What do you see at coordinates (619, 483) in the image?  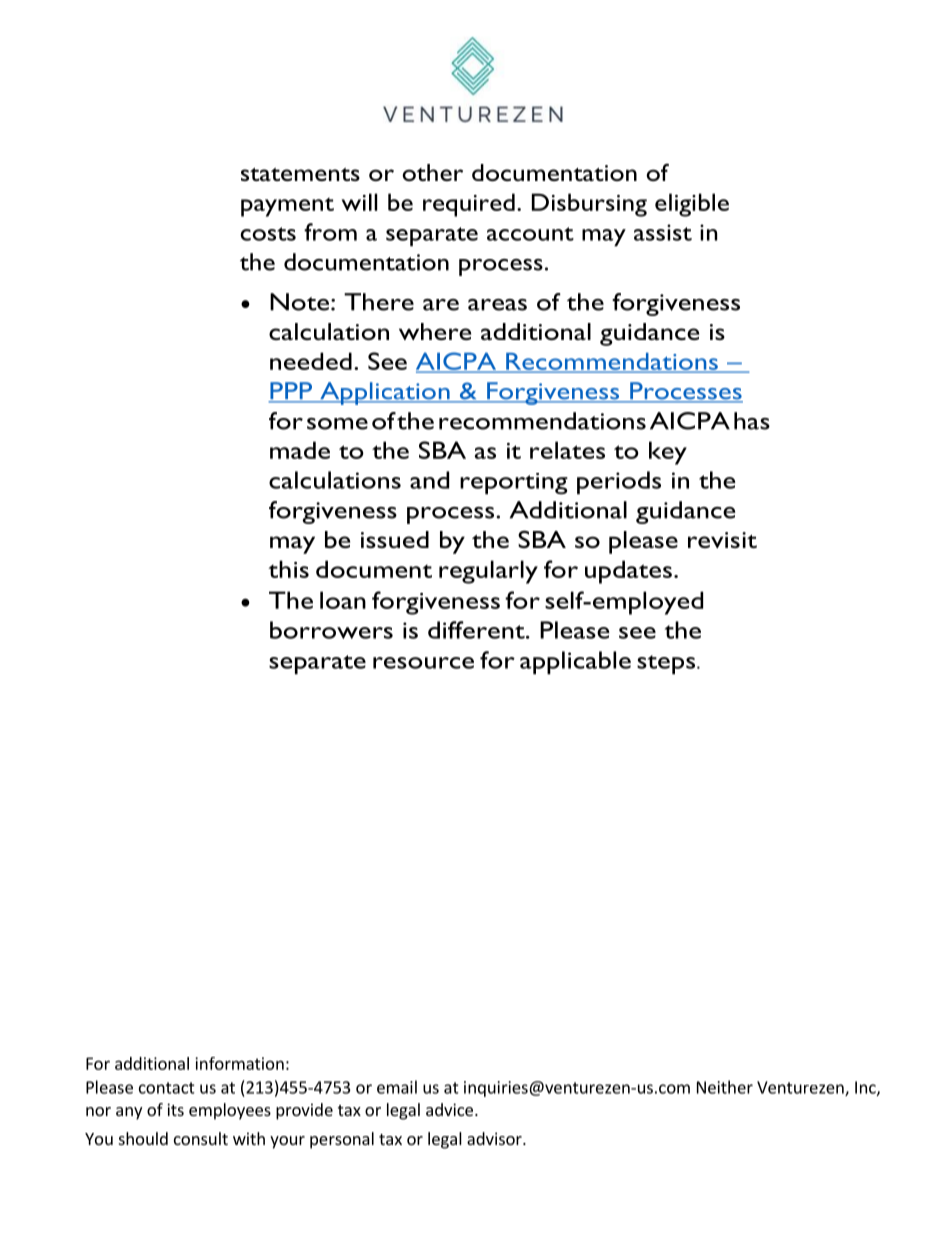 I see `periods` at bounding box center [619, 483].
